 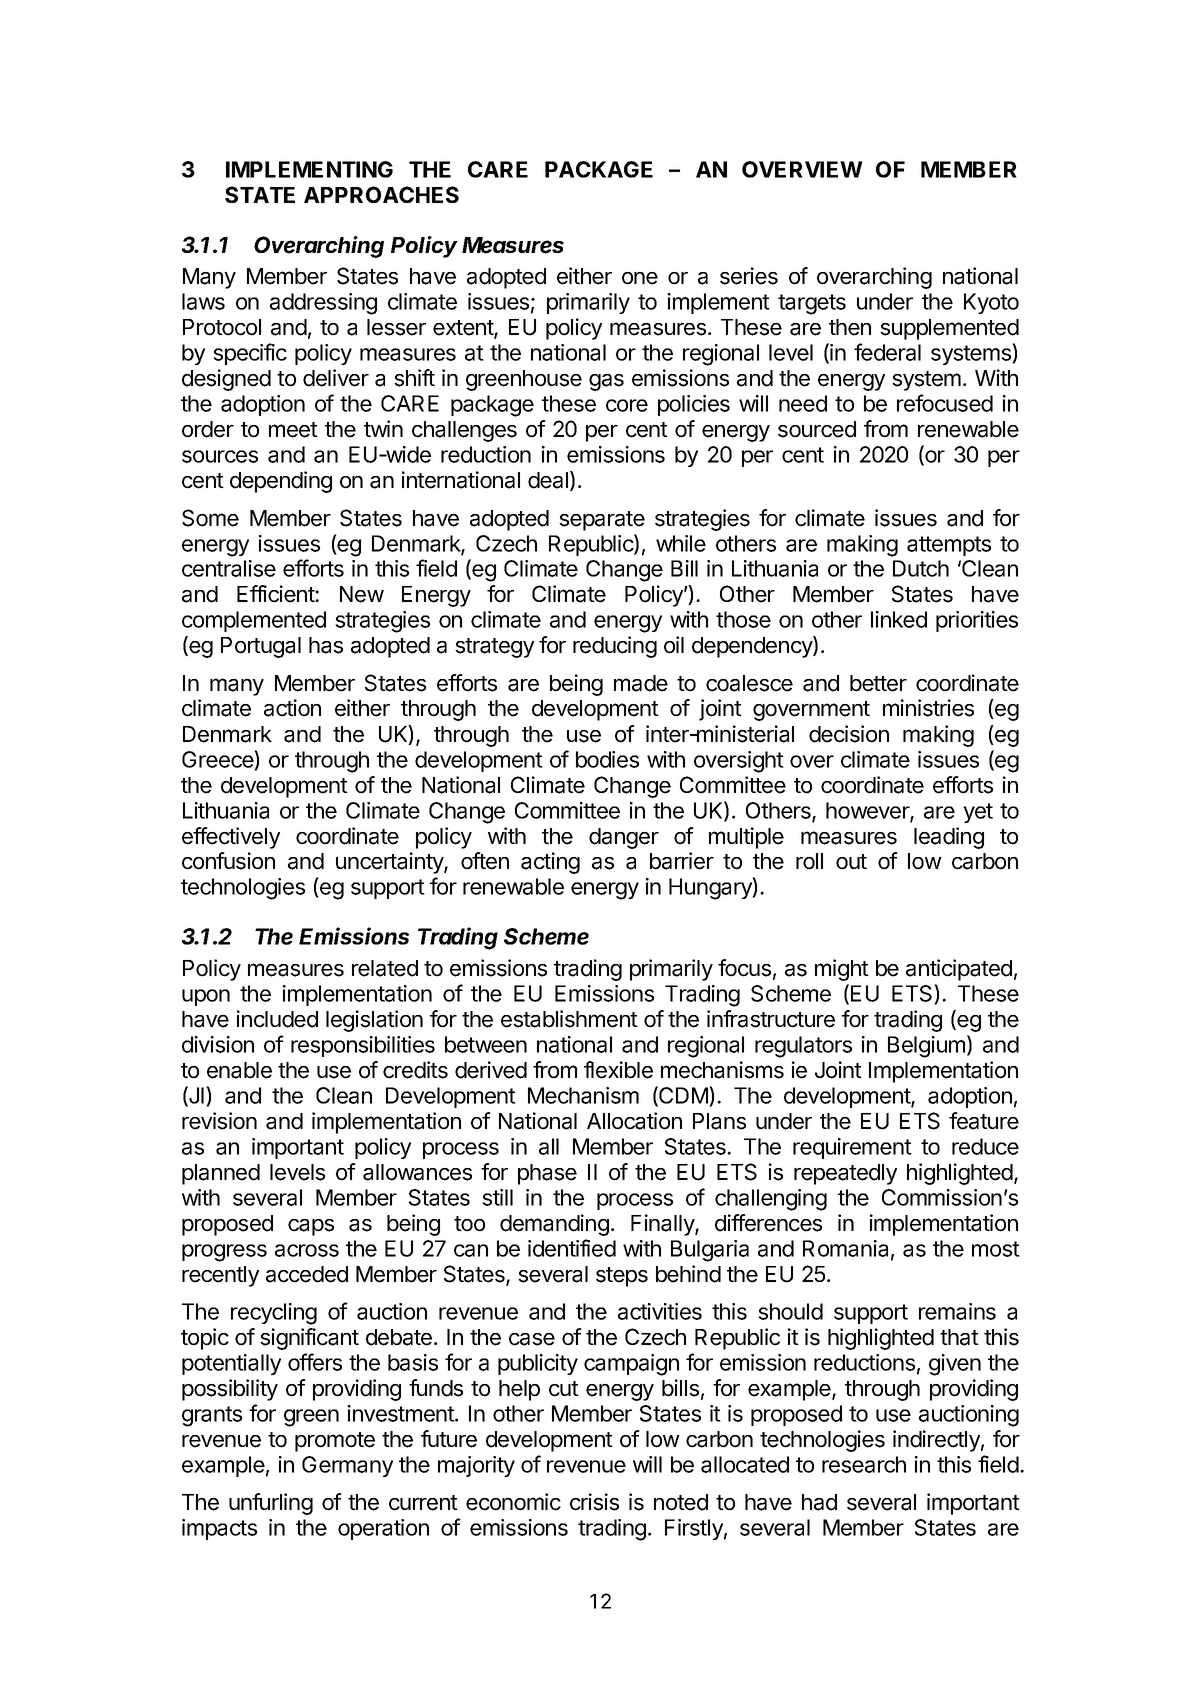 What do you see at coordinates (239, 1070) in the document?
I see `enable` at bounding box center [239, 1070].
